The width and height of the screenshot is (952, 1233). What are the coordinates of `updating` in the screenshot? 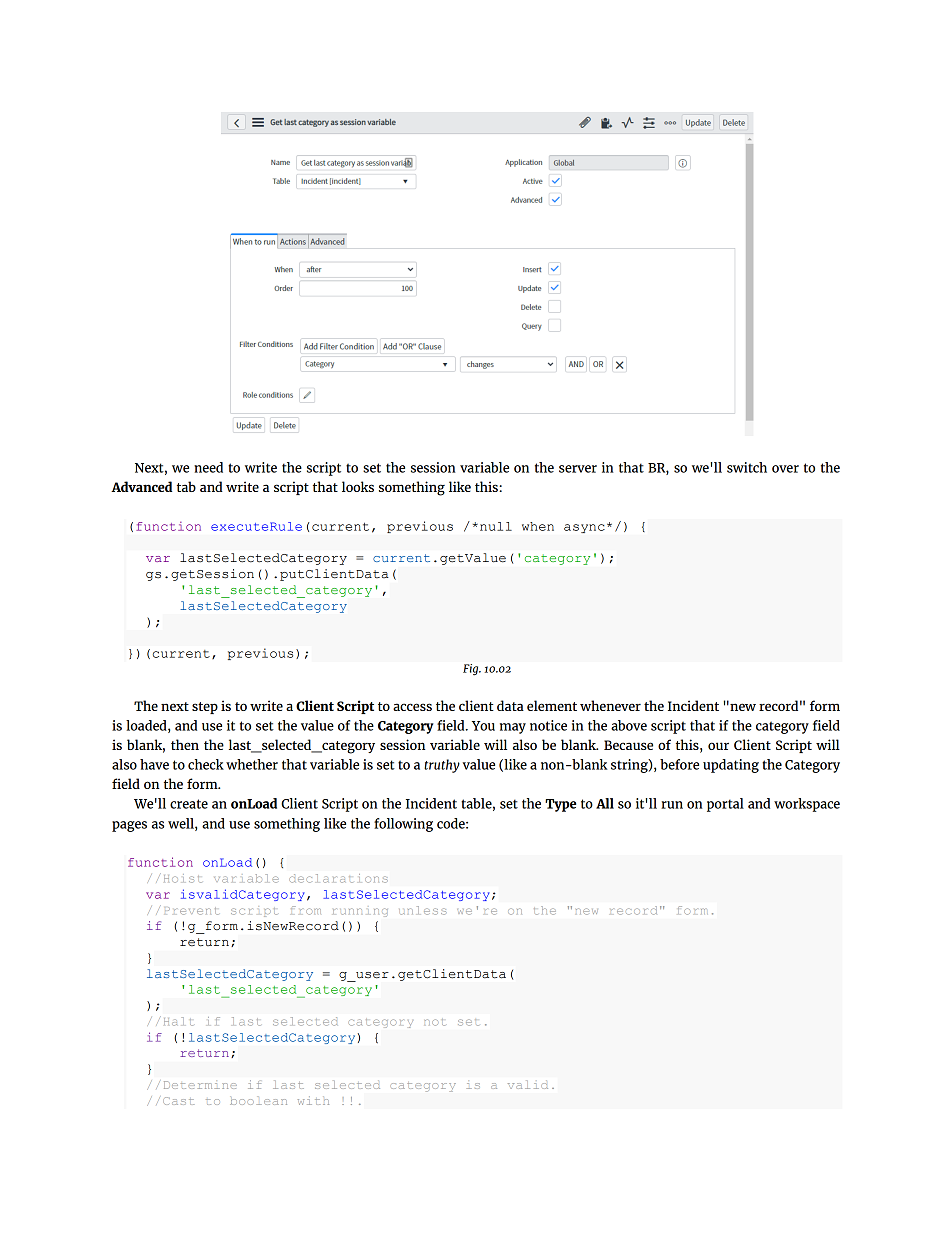 It's located at (731, 766).
